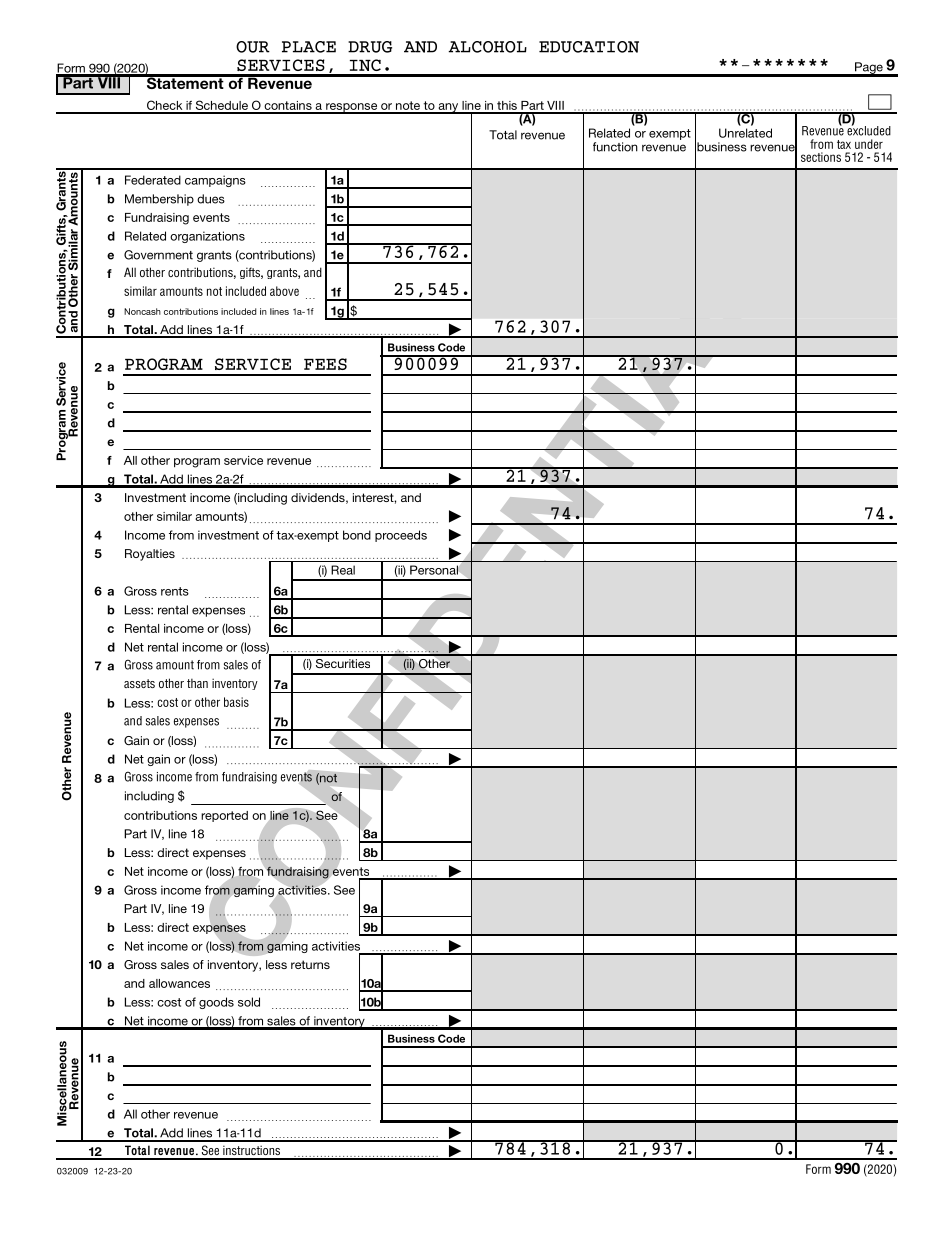 This screenshot has width=952, height=1233. I want to click on Royalties, so click(150, 555).
